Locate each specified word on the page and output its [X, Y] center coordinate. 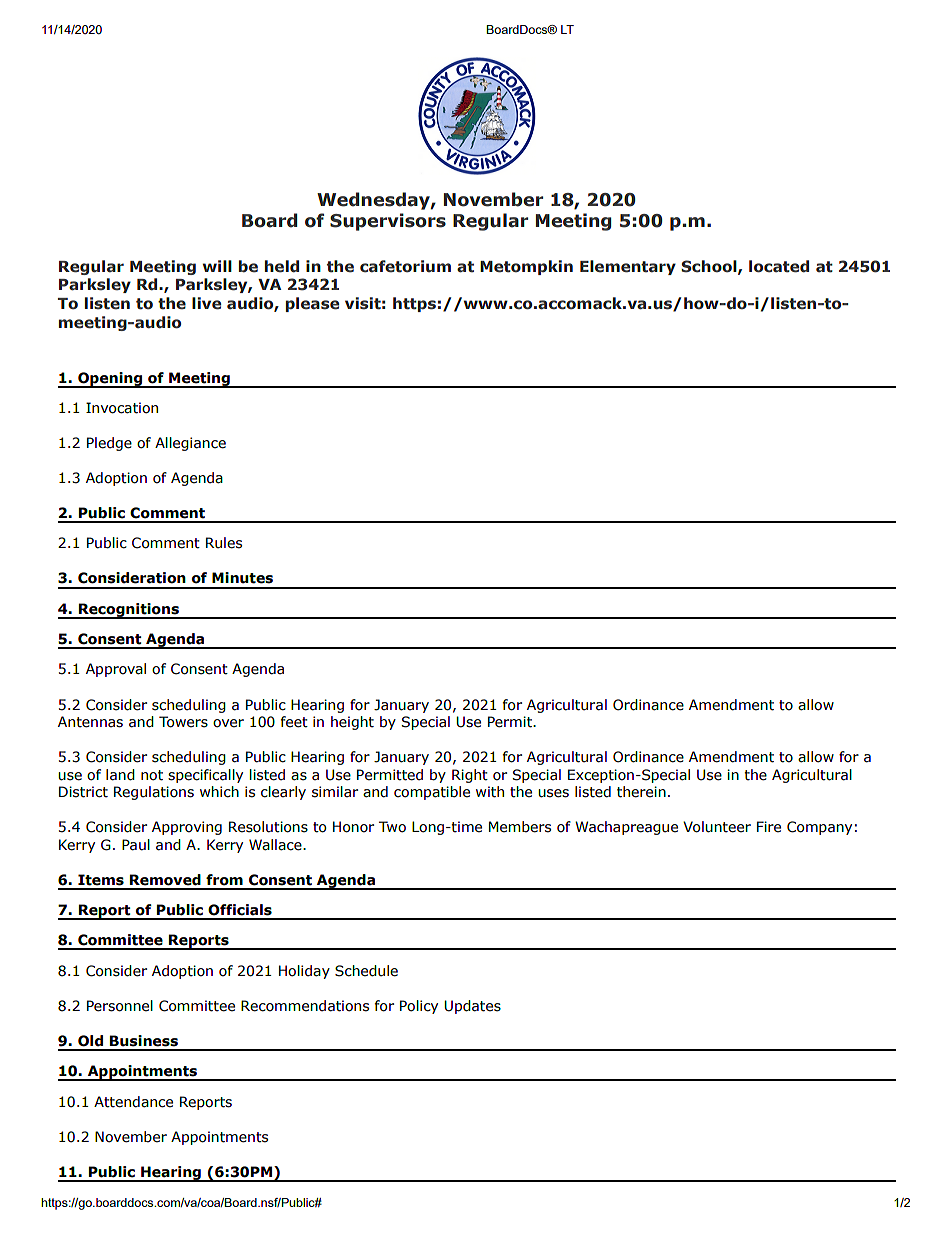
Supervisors [388, 222]
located [779, 266]
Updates [472, 1007]
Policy [419, 1007]
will [217, 266]
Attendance [133, 1102]
